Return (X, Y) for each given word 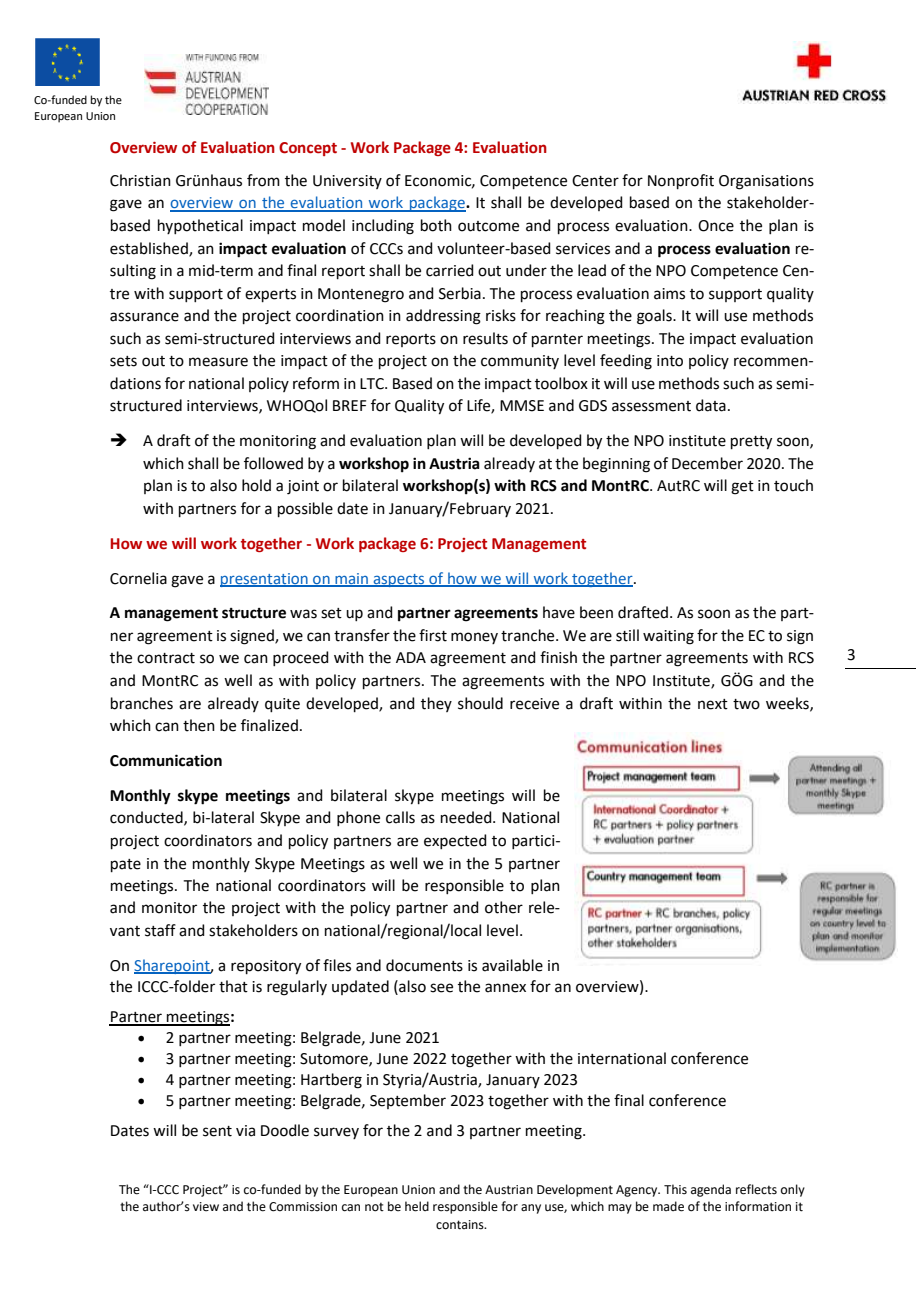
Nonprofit (681, 181)
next (713, 704)
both (436, 225)
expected (455, 841)
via (245, 1131)
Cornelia (138, 578)
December (707, 463)
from (263, 180)
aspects (399, 580)
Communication (166, 760)
